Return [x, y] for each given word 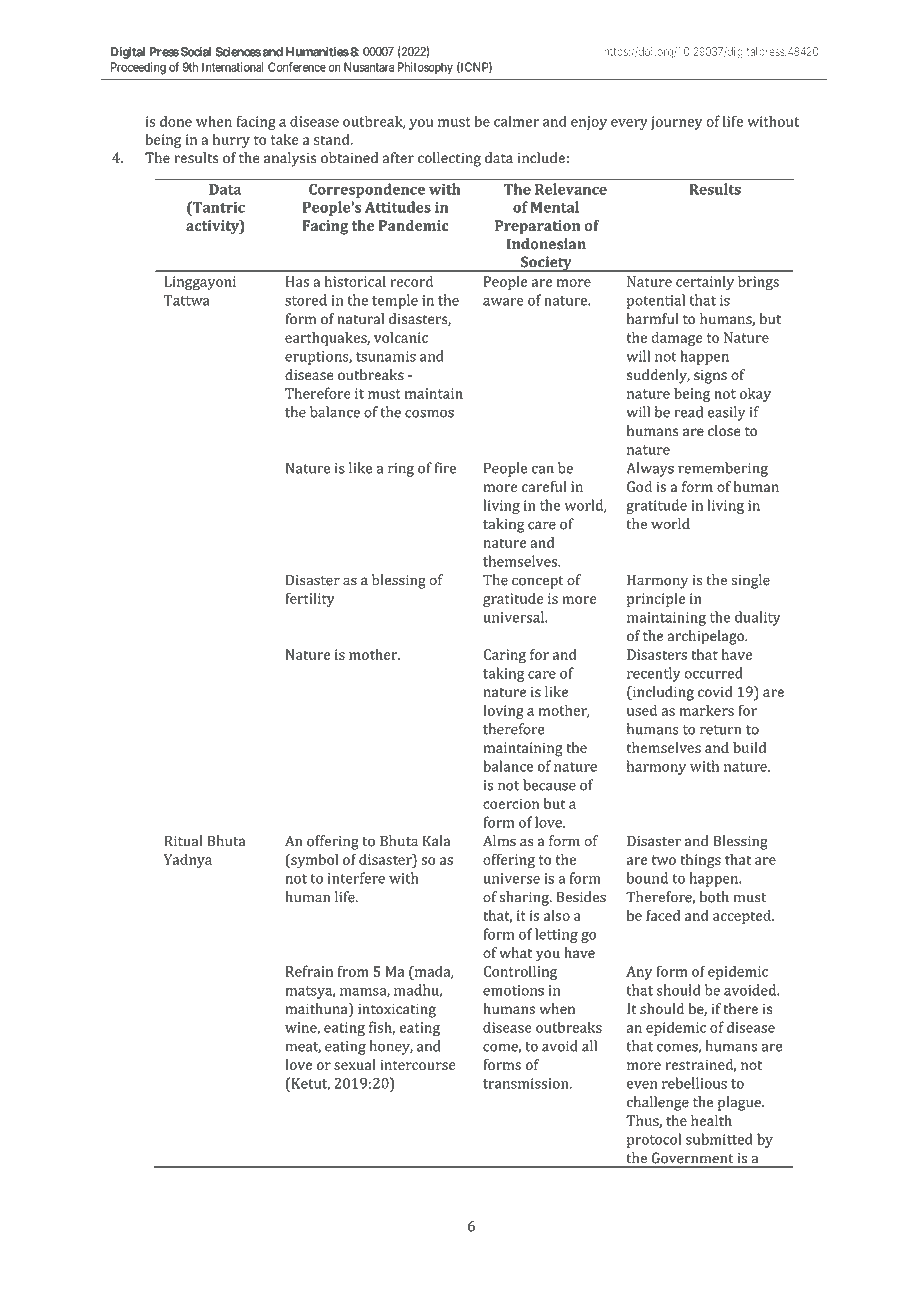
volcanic [401, 337]
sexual [355, 1064]
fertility [310, 600]
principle [656, 600]
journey [676, 123]
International [233, 67]
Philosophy [425, 68]
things [701, 861]
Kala [436, 841]
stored [306, 300]
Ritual [183, 841]
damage [677, 339]
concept [538, 582]
